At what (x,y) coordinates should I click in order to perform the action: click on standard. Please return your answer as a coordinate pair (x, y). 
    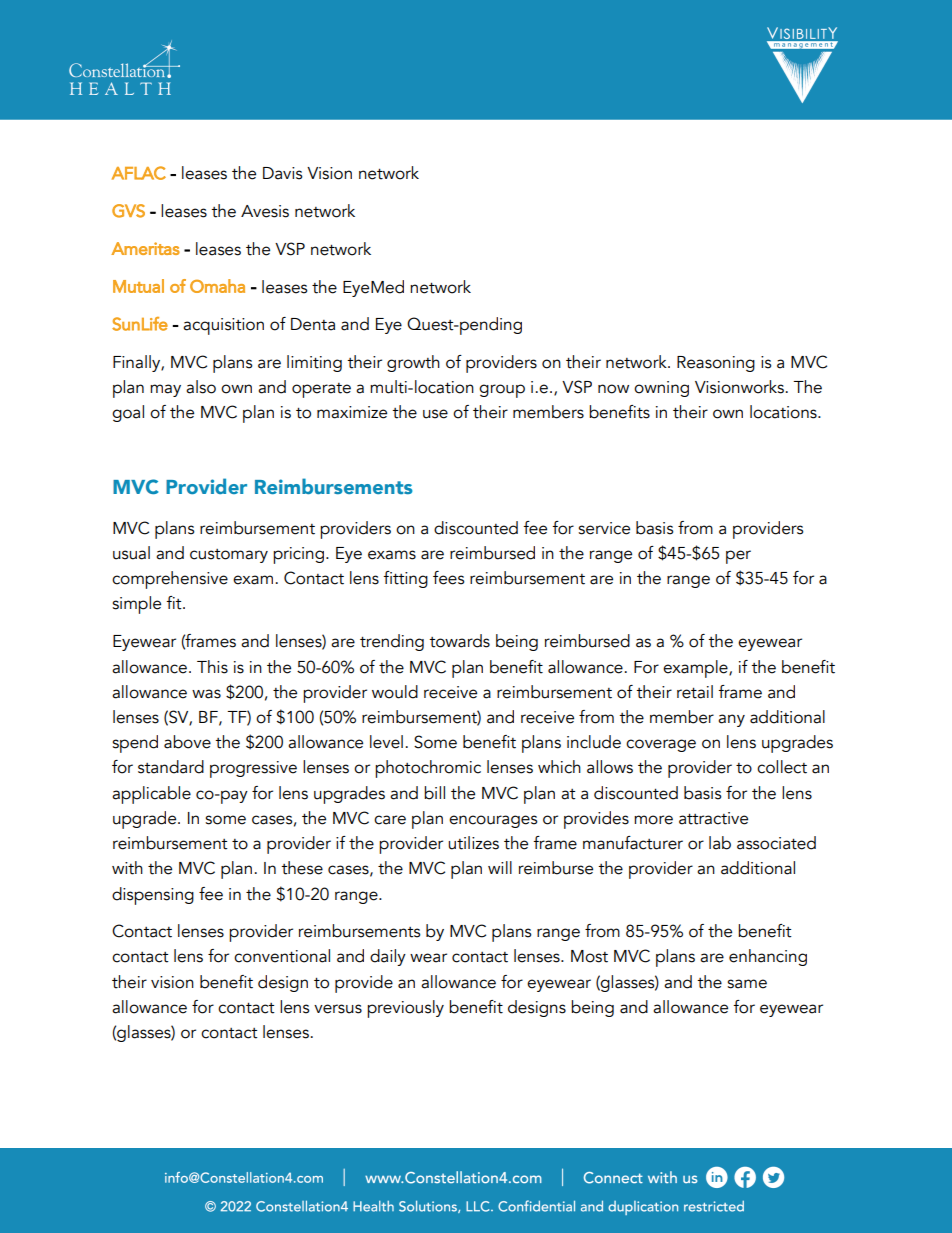
    Looking at the image, I should click on (171, 767).
